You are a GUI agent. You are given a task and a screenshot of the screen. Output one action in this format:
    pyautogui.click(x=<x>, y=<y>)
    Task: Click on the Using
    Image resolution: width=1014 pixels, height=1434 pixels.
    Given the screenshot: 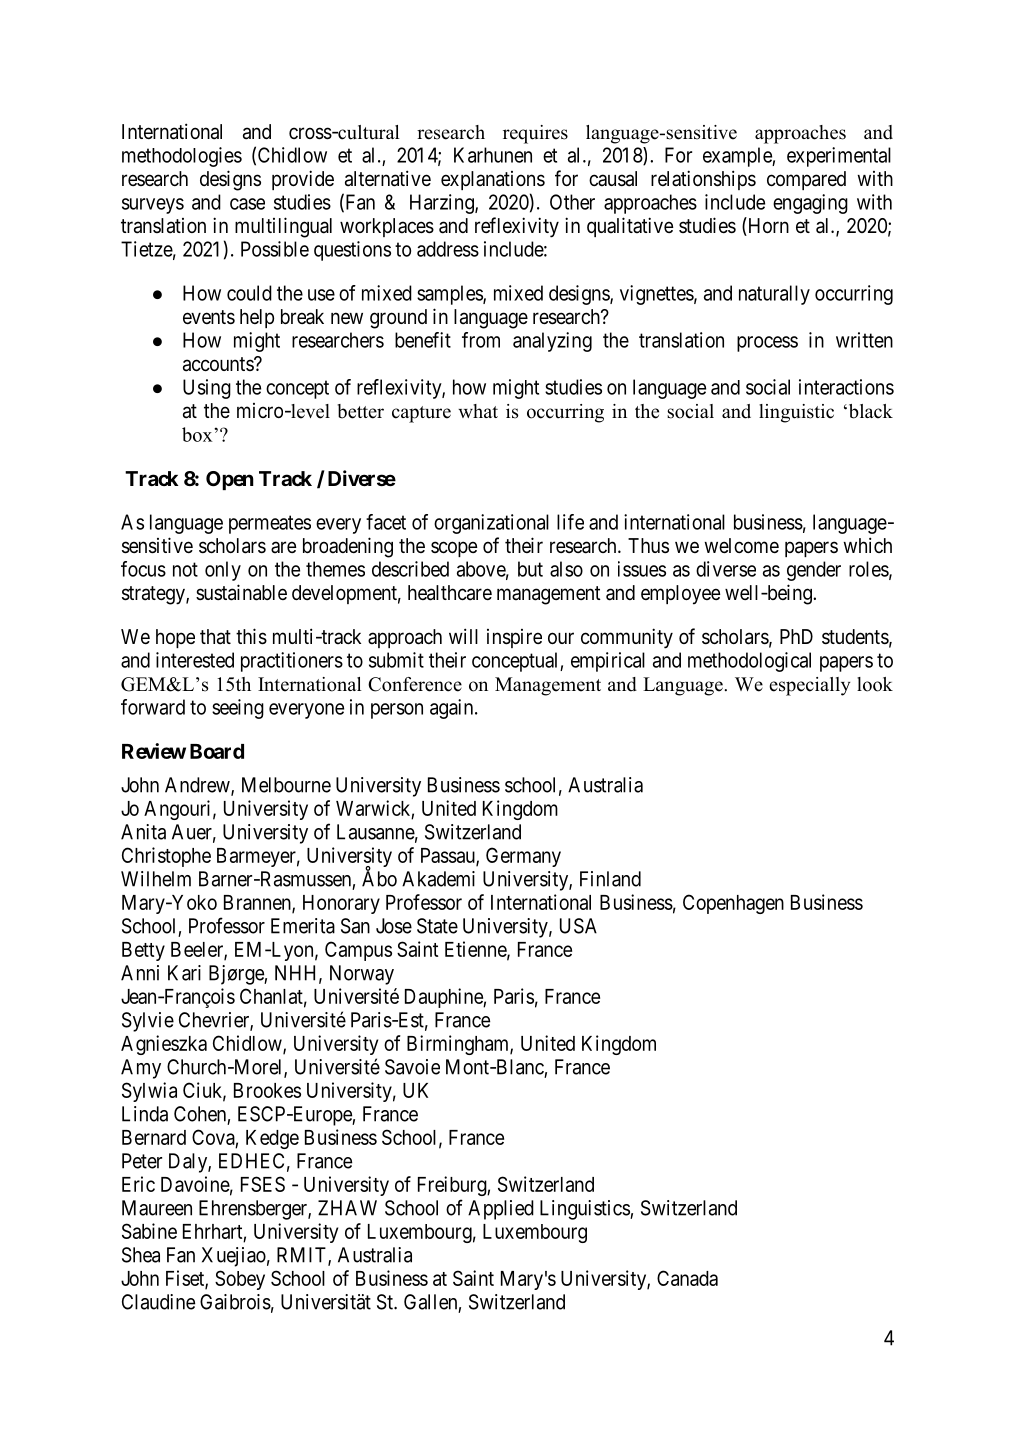 What is the action you would take?
    pyautogui.click(x=207, y=389)
